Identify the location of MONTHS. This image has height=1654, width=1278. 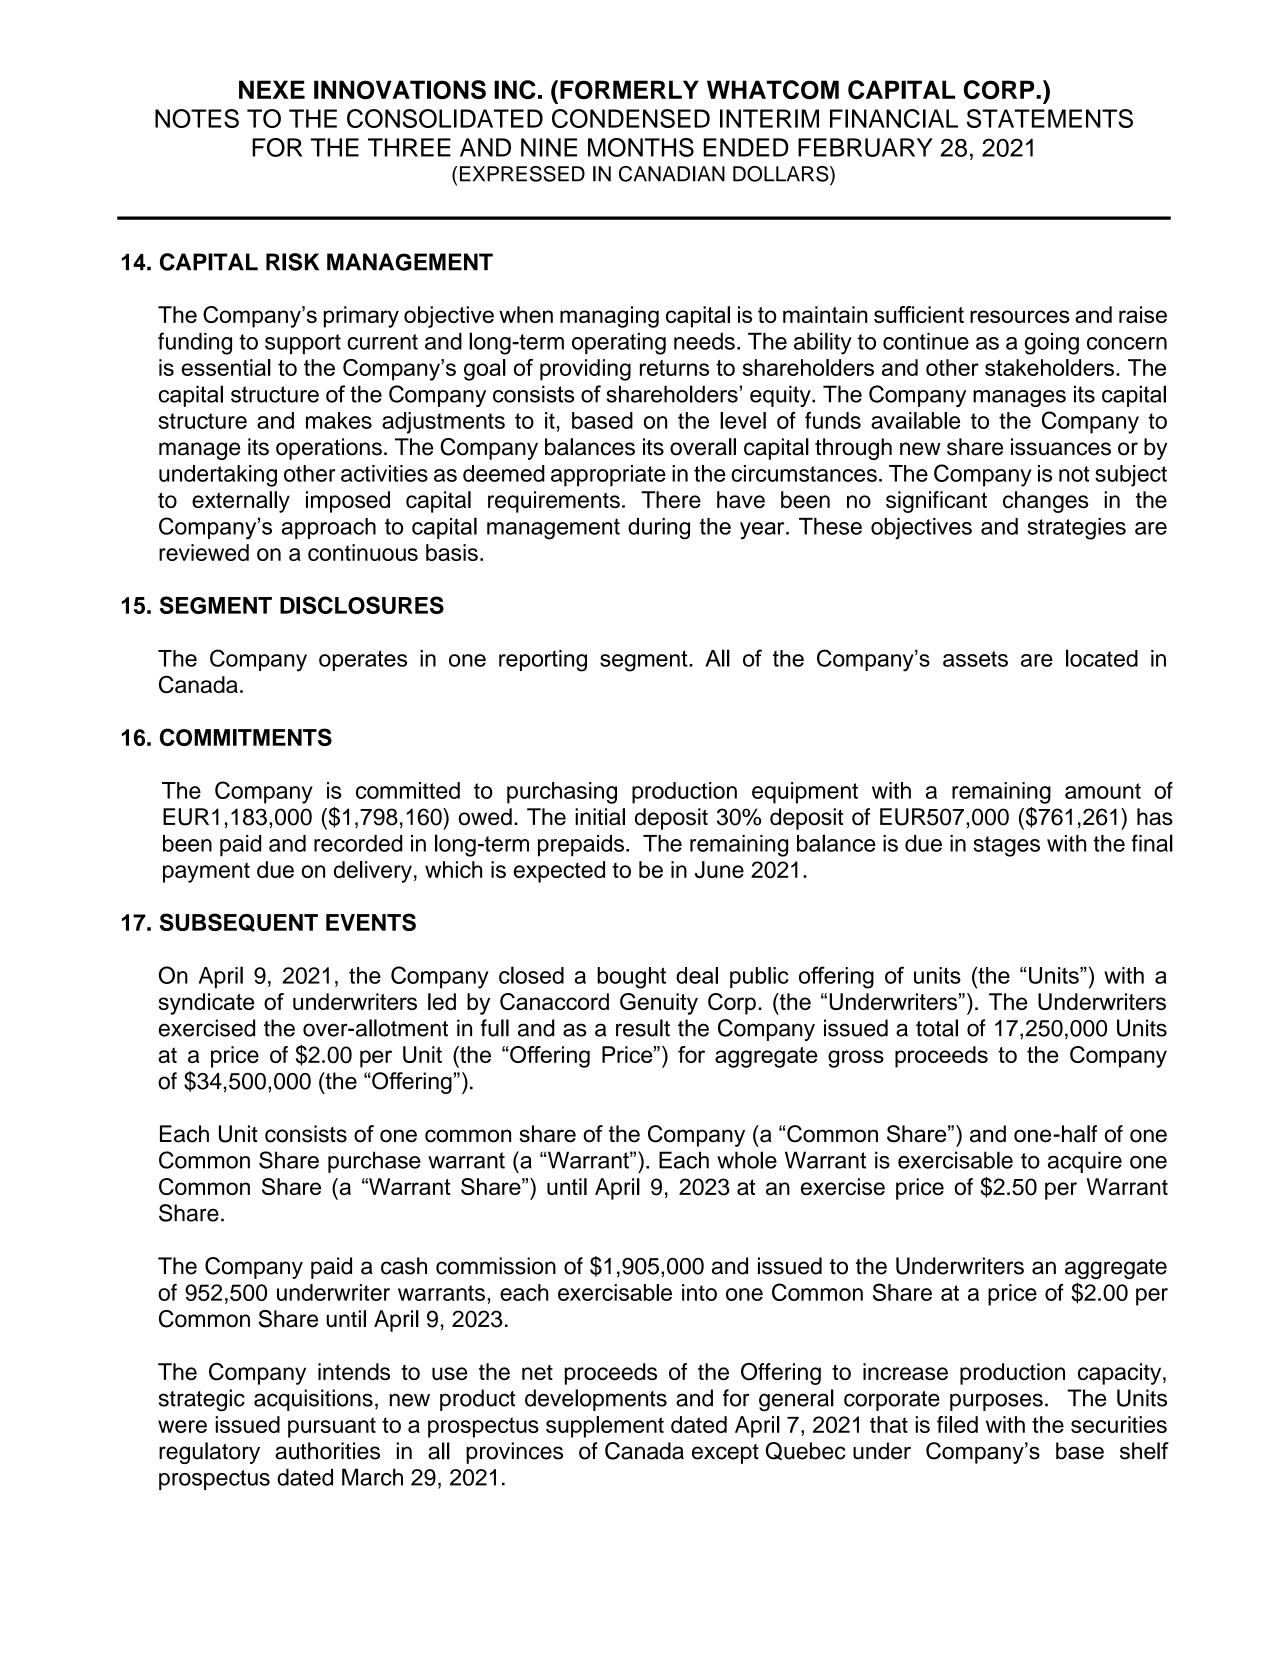
(641, 147).
